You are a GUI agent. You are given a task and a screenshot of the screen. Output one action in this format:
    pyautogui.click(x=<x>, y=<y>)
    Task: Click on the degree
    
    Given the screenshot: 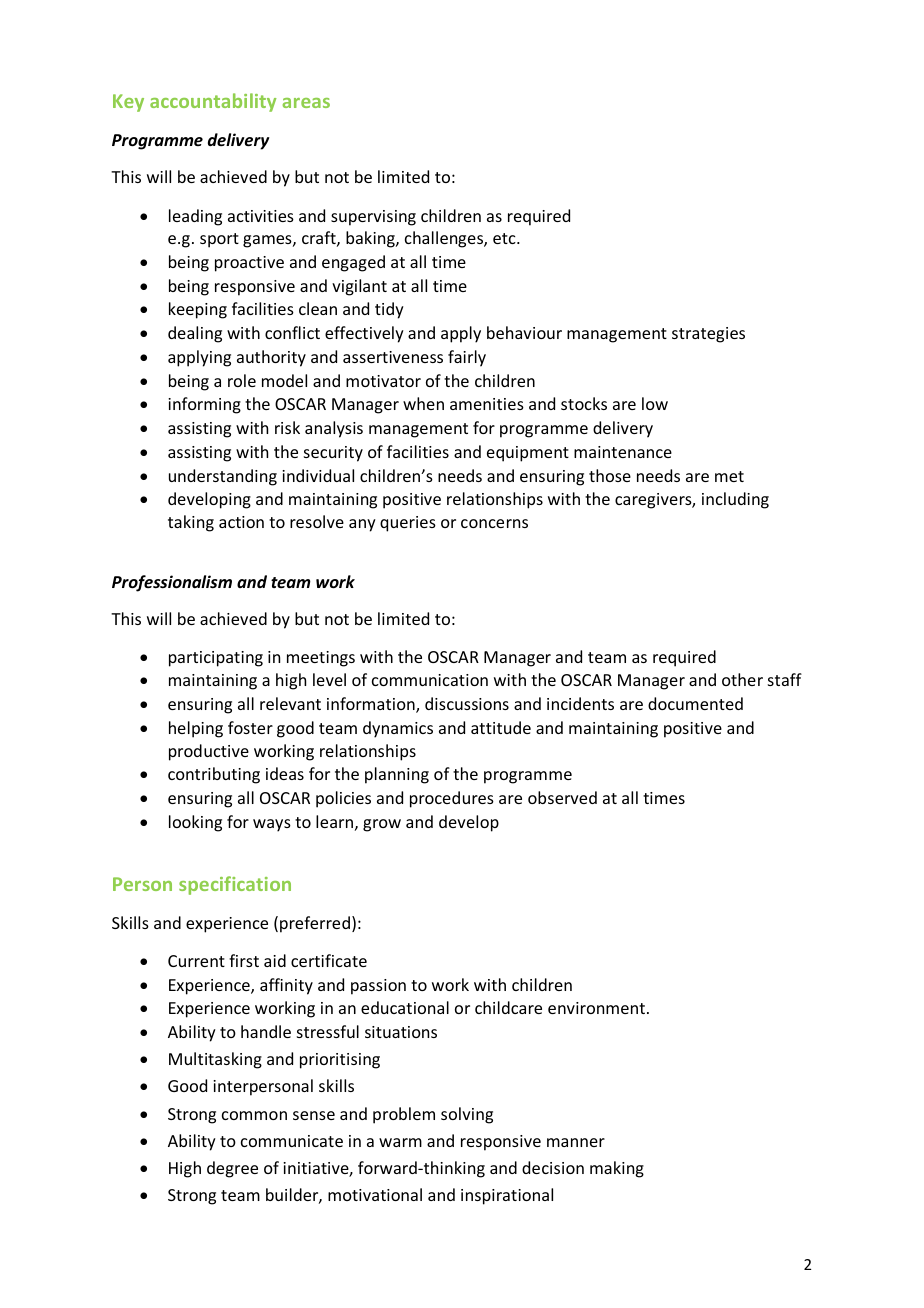 What is the action you would take?
    pyautogui.click(x=232, y=1169)
